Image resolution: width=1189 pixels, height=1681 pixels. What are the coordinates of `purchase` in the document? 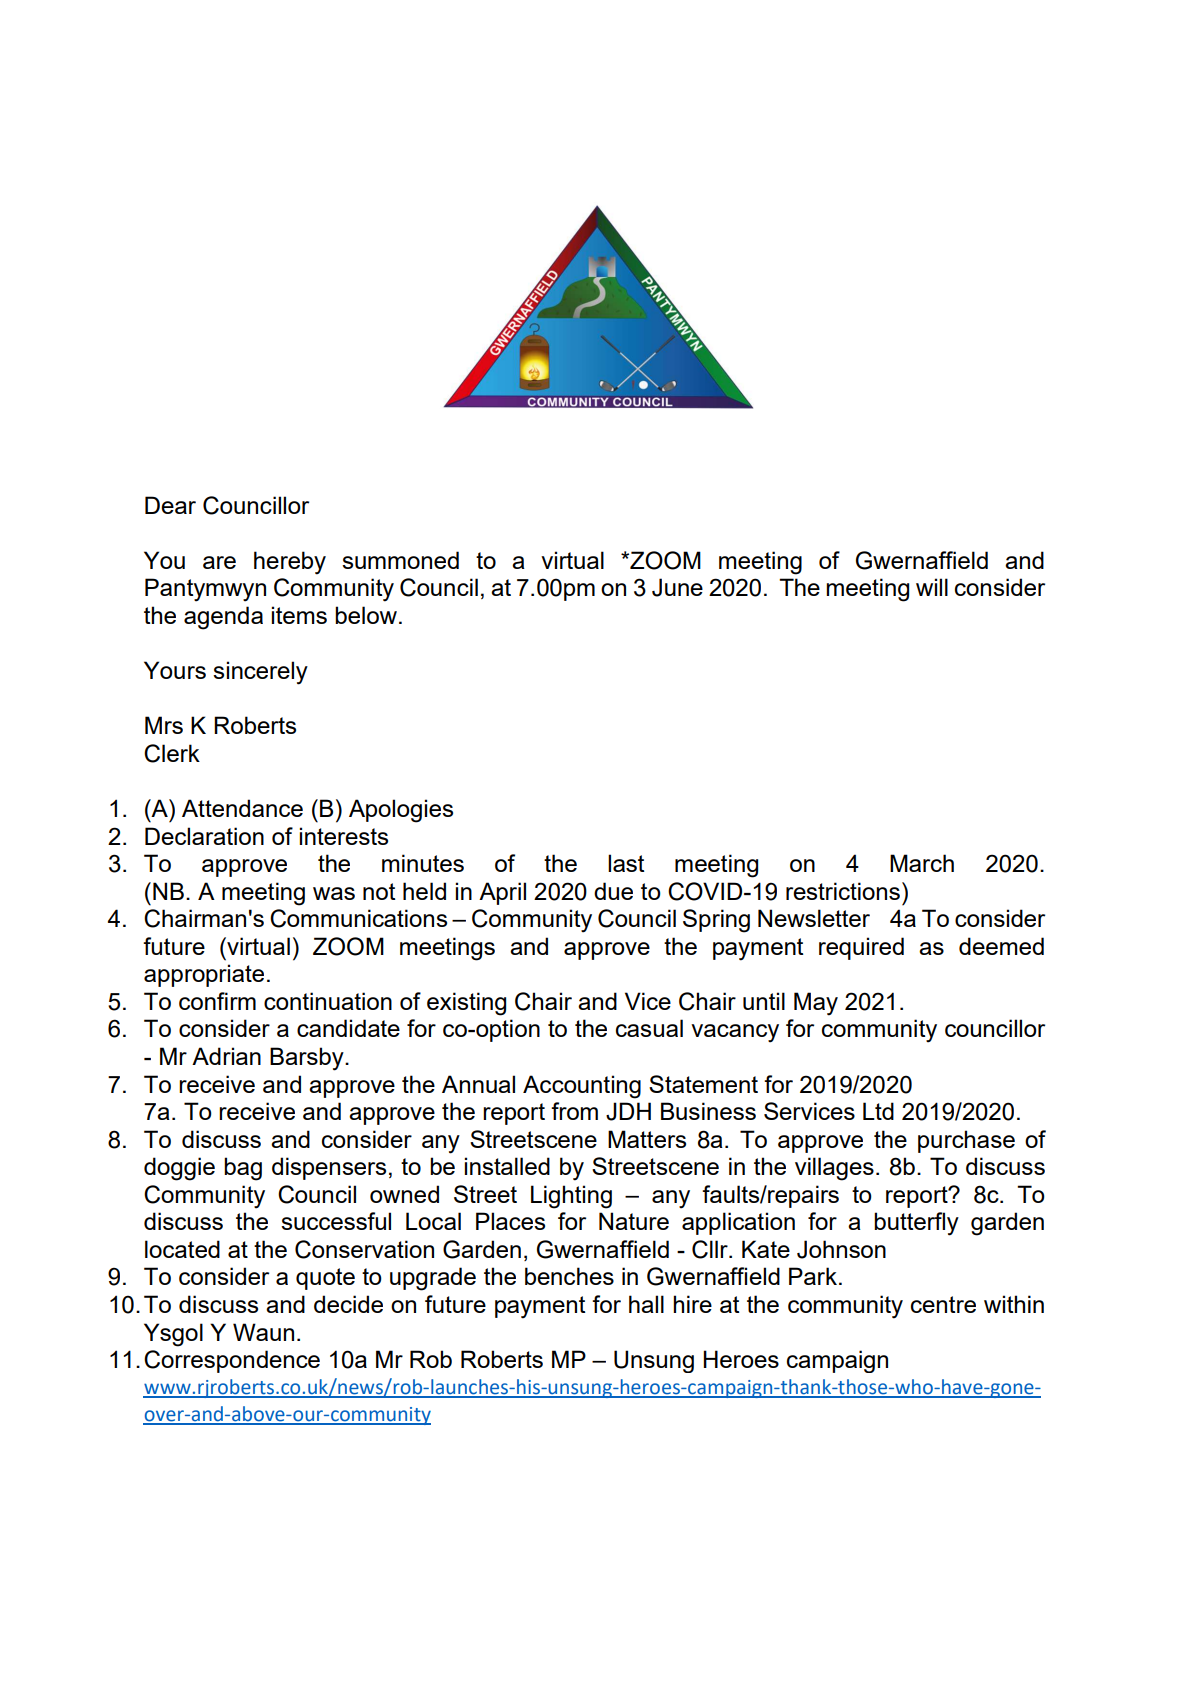 It's located at (966, 1141).
